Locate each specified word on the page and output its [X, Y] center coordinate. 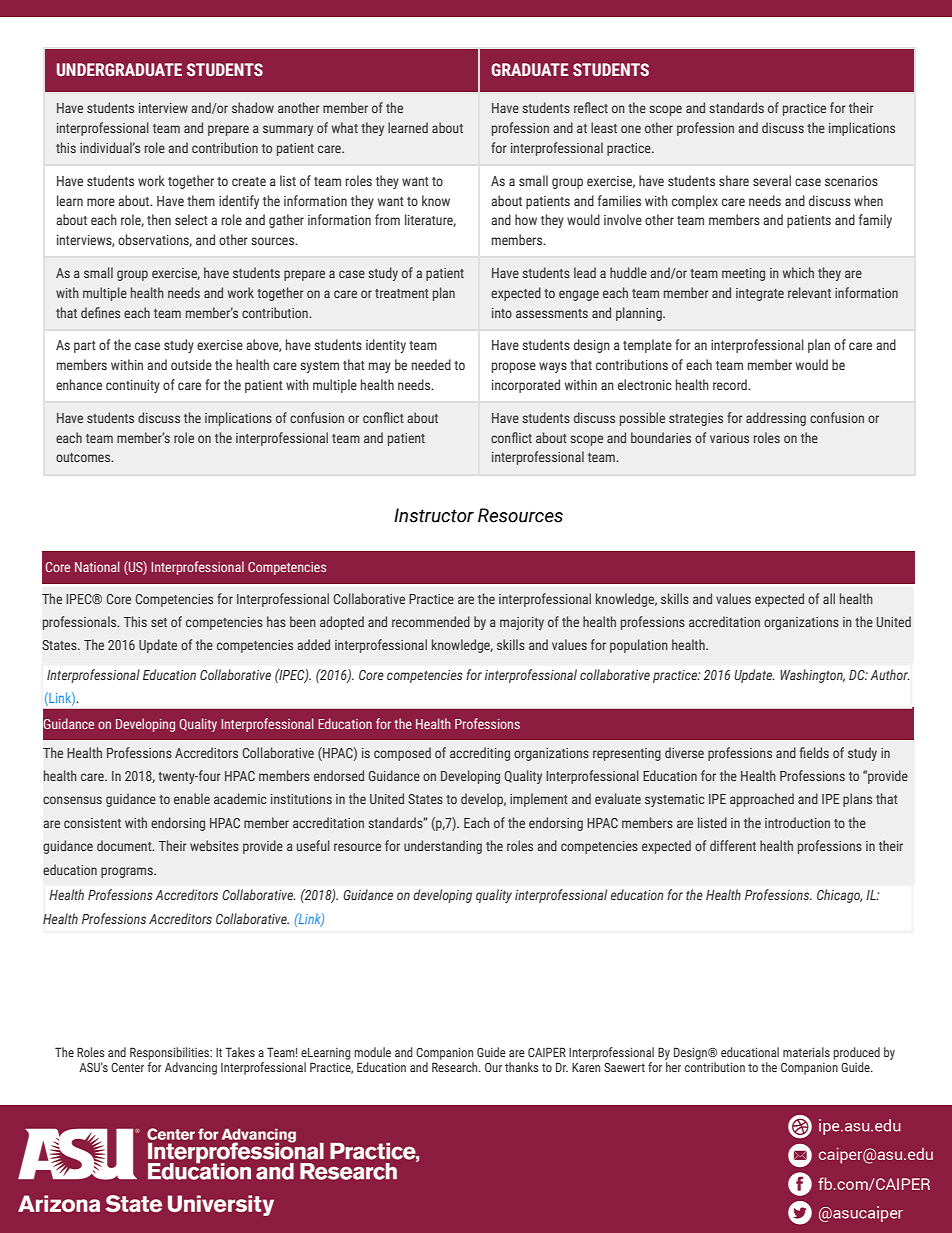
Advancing [191, 1068]
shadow [253, 107]
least [604, 127]
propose [514, 367]
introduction [797, 822]
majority [522, 623]
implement [539, 800]
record [731, 384]
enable [192, 798]
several [772, 180]
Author [889, 674]
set [159, 622]
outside [191, 364]
